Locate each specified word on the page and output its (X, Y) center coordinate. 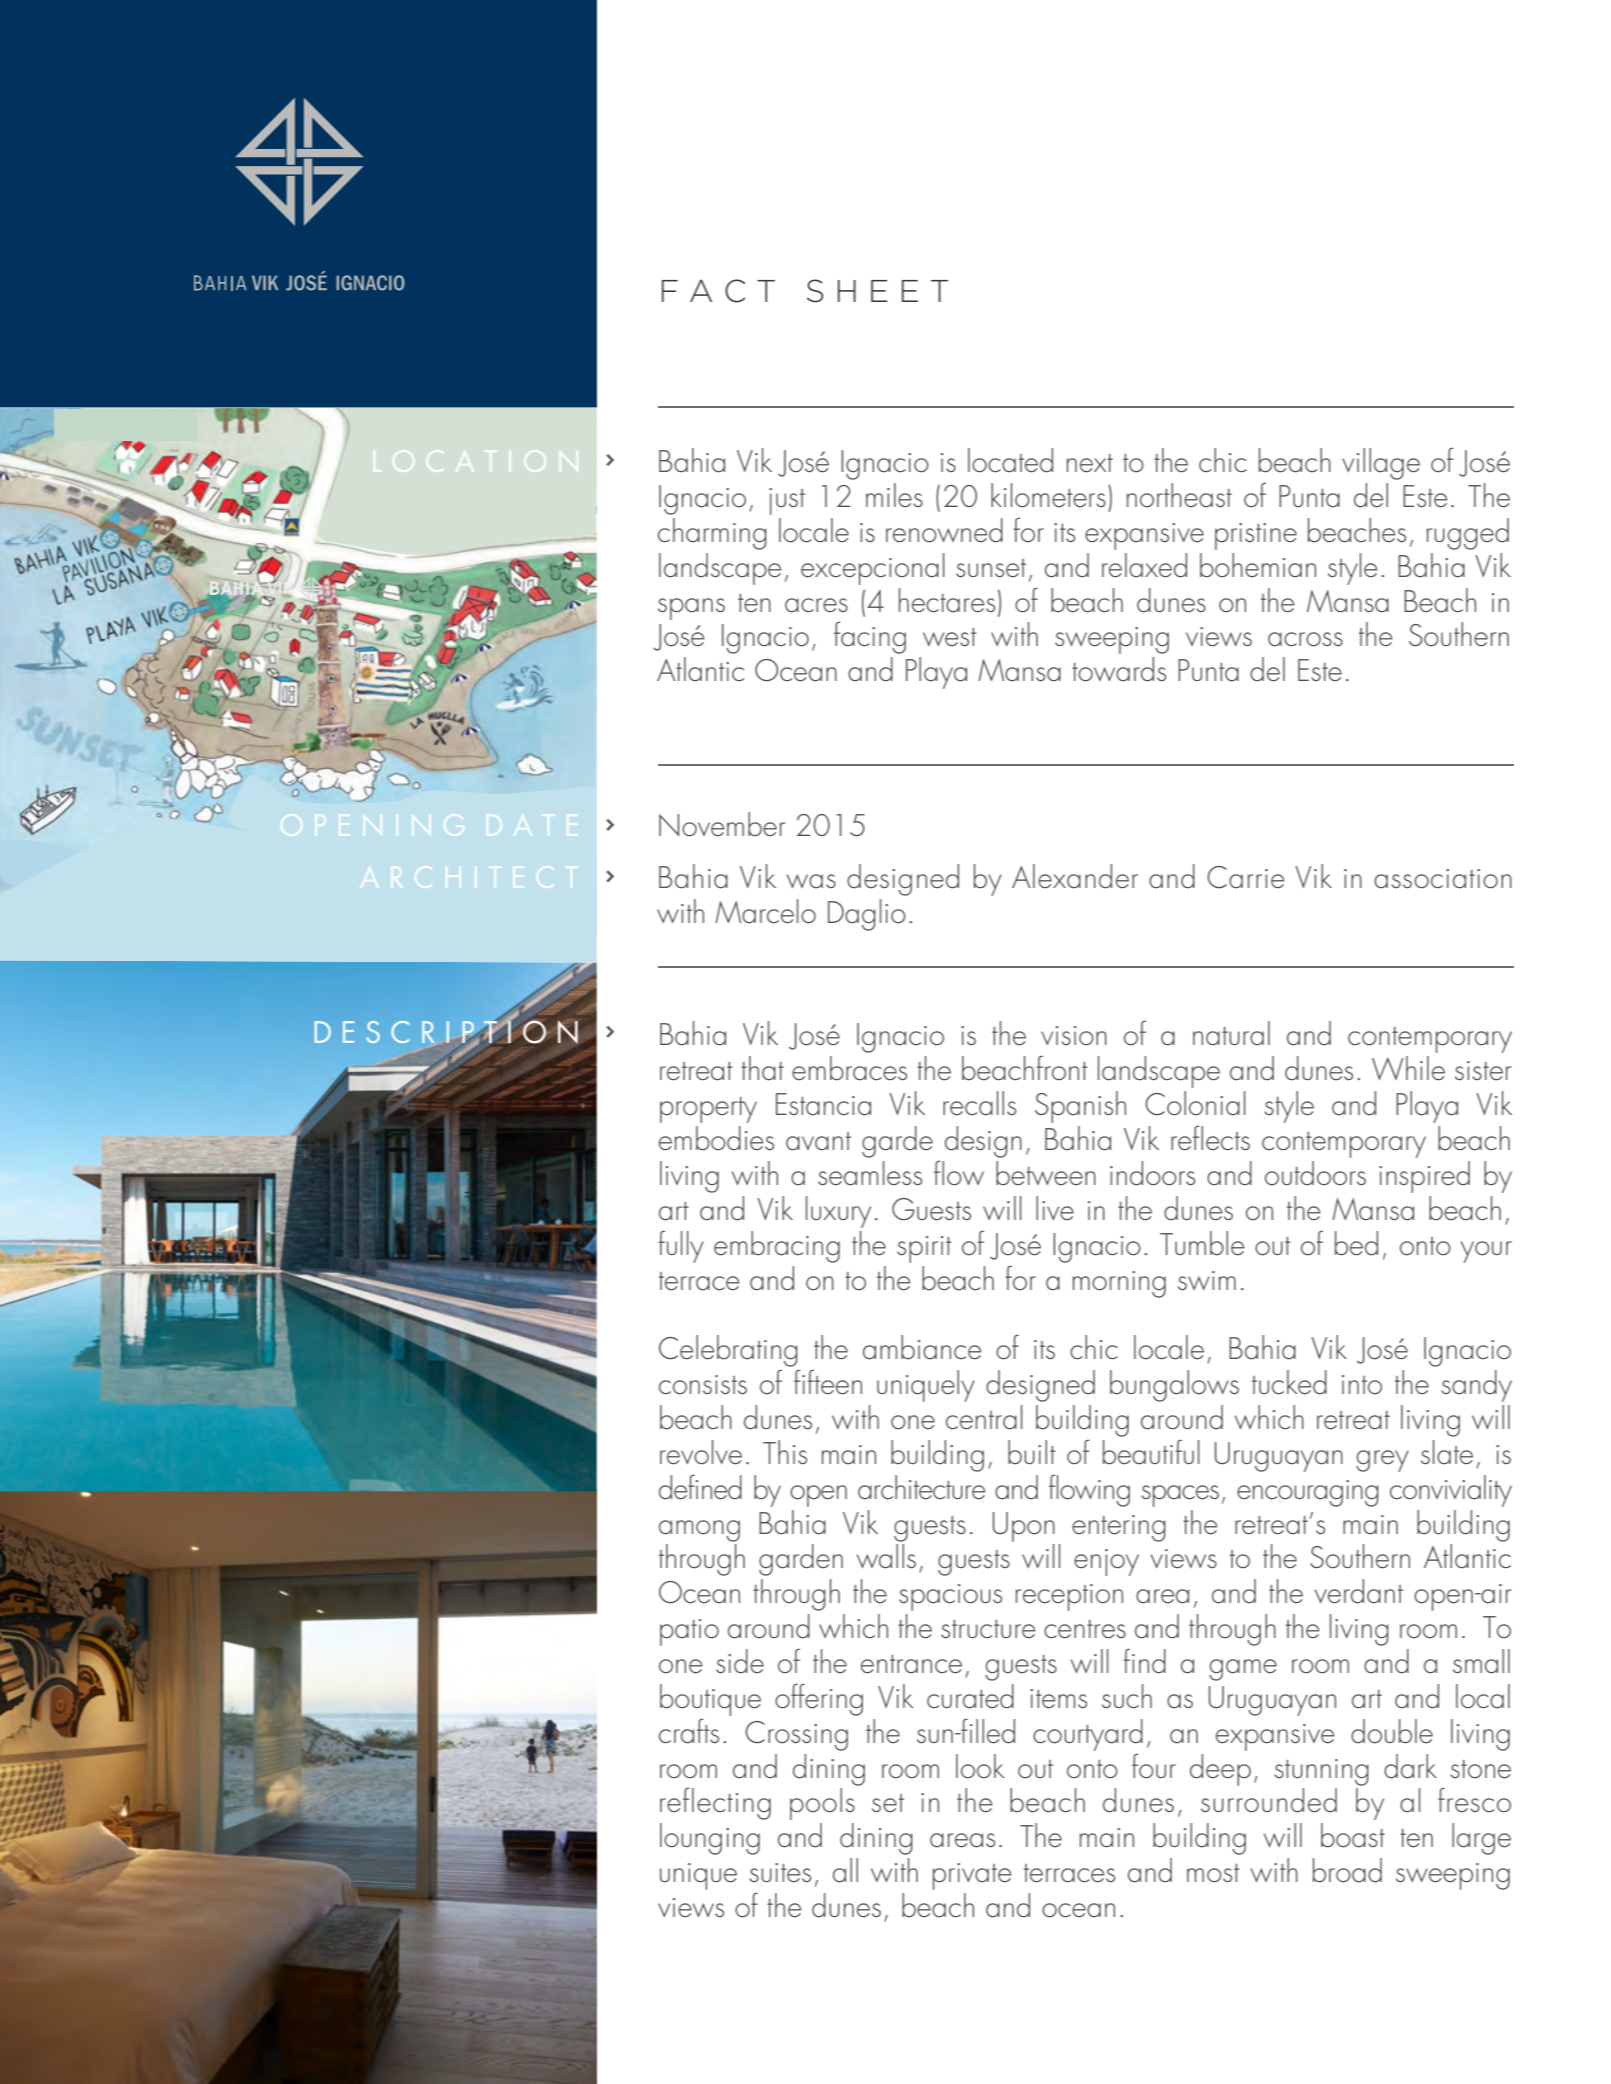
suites (780, 1873)
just (787, 501)
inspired (1424, 1177)
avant (818, 1141)
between (1046, 1173)
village (1381, 464)
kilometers (1048, 495)
